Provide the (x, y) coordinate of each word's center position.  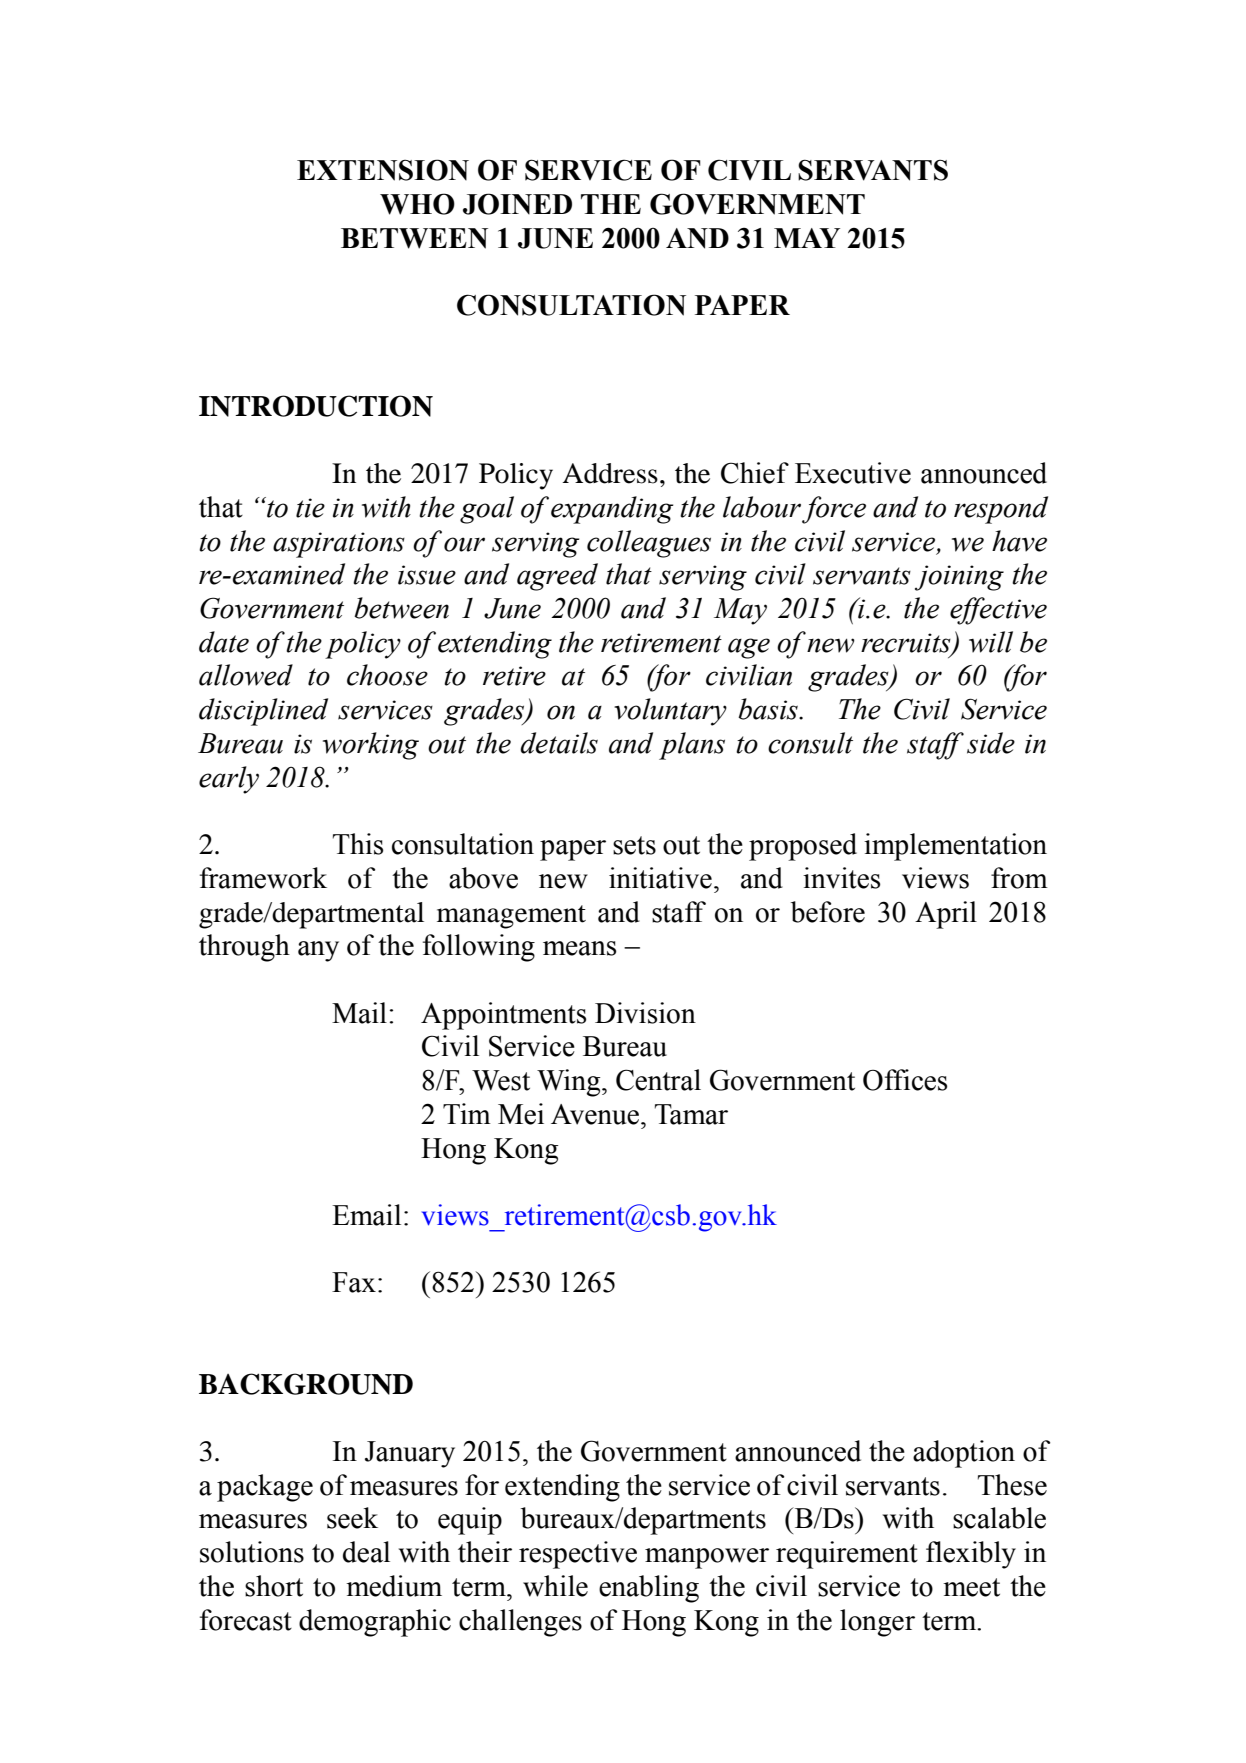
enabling (649, 1589)
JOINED (517, 204)
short (274, 1586)
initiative (660, 878)
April (946, 915)
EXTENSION (383, 170)
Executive (853, 473)
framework (263, 878)
